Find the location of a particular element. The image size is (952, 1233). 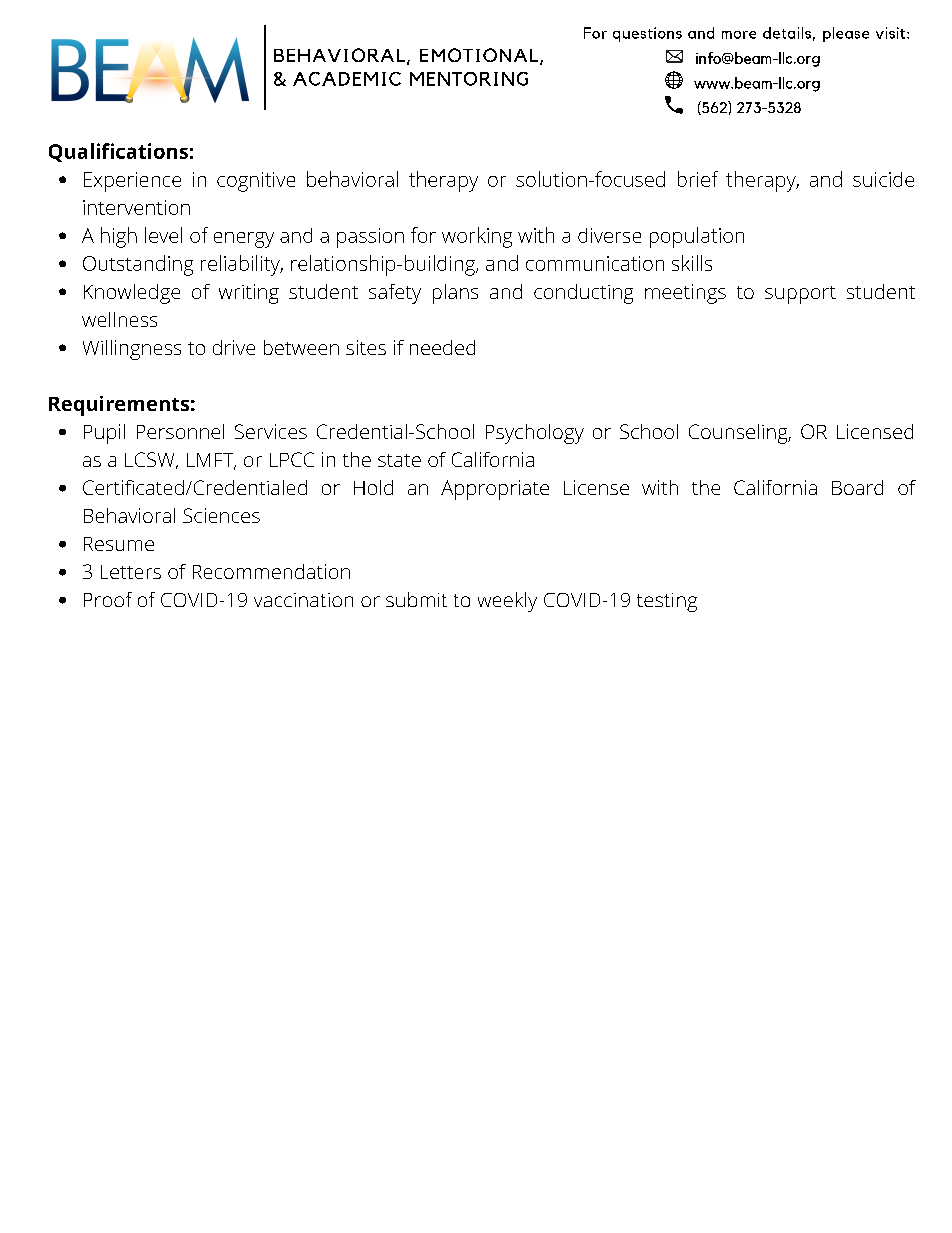

working is located at coordinates (477, 237).
